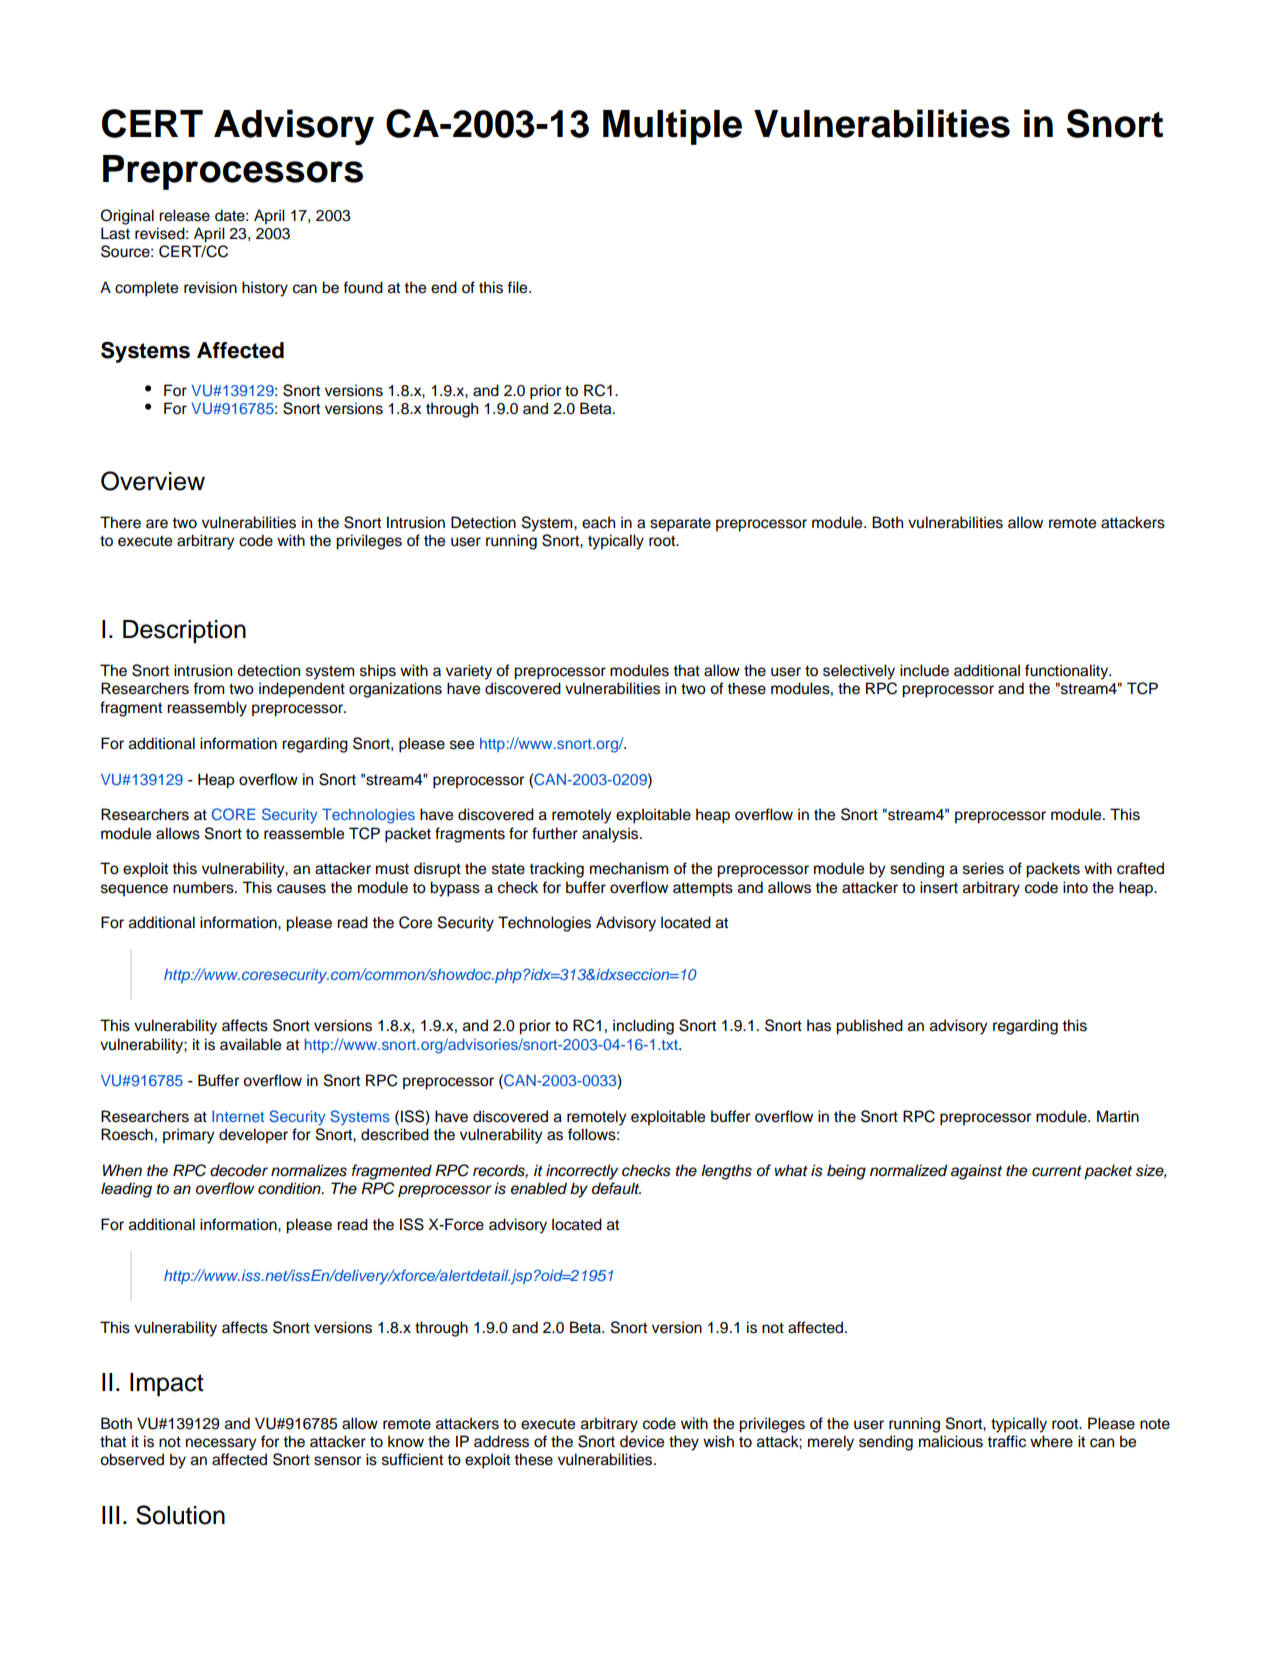  What do you see at coordinates (598, 522) in the screenshot?
I see `each` at bounding box center [598, 522].
